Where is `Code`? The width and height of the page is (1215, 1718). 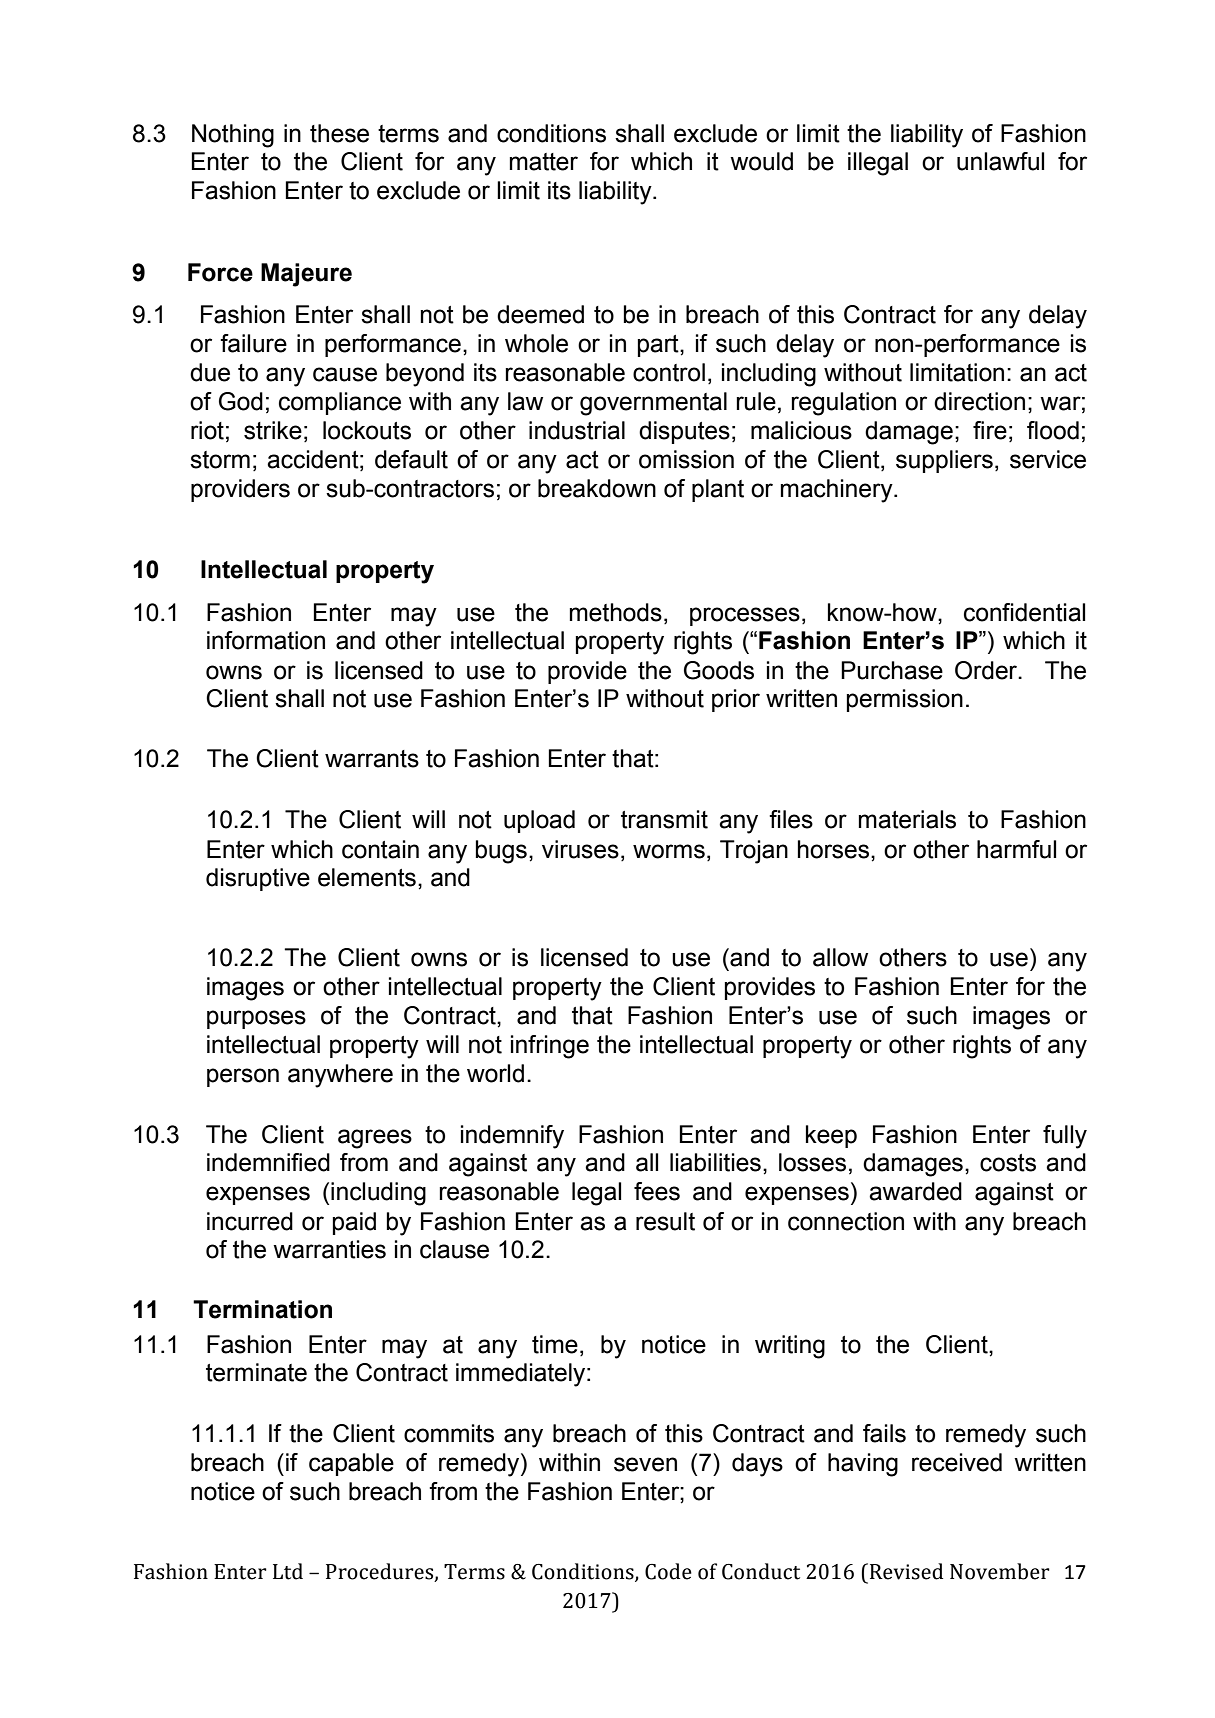
Code is located at coordinates (668, 1571).
